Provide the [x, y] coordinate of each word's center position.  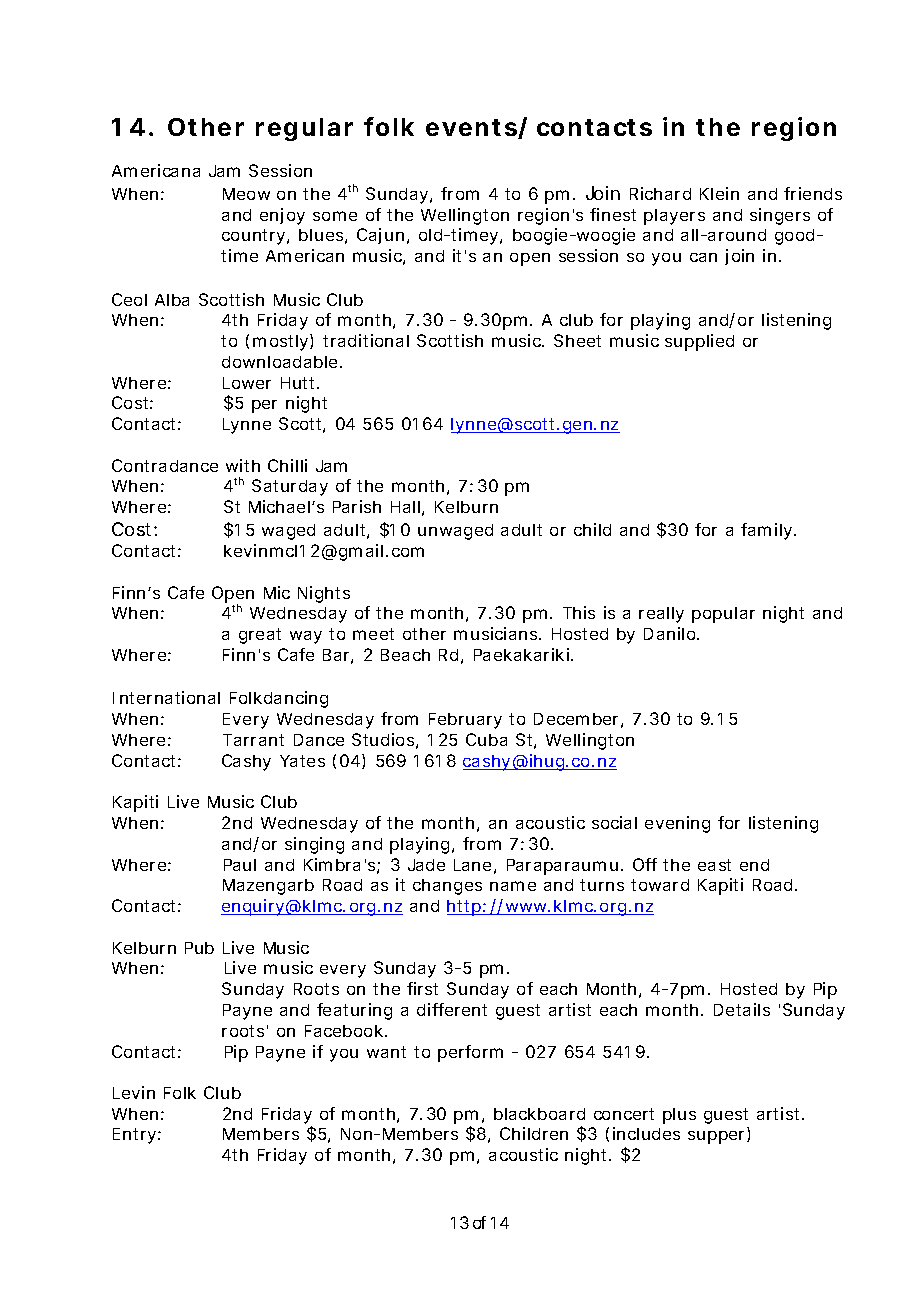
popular [723, 615]
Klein [719, 193]
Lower [247, 383]
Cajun [380, 236]
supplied [699, 342]
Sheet [577, 340]
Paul [240, 865]
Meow [246, 194]
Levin [134, 1092]
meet [373, 634]
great [260, 636]
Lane [472, 865]
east [714, 865]
